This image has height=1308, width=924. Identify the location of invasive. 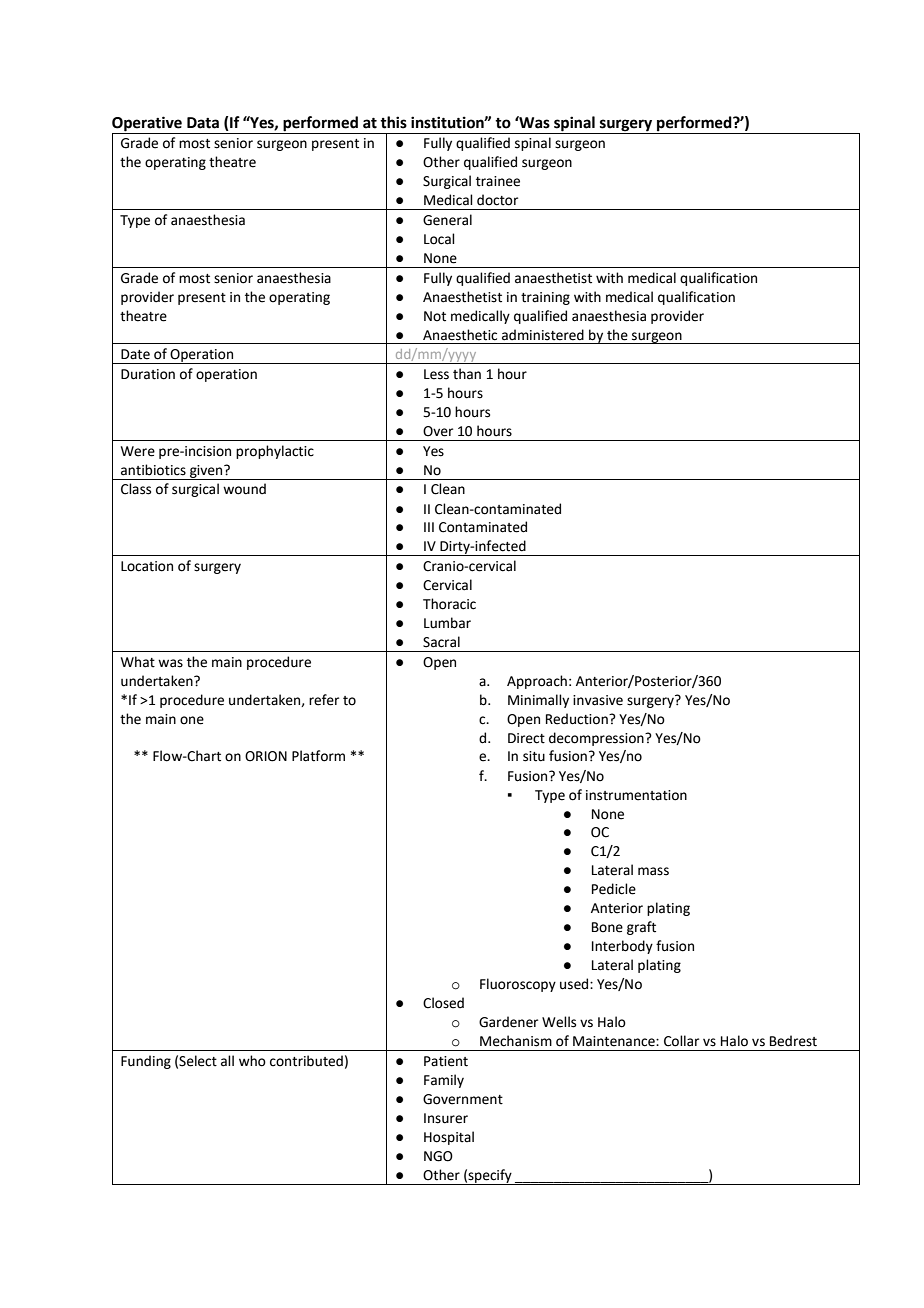
(598, 700).
